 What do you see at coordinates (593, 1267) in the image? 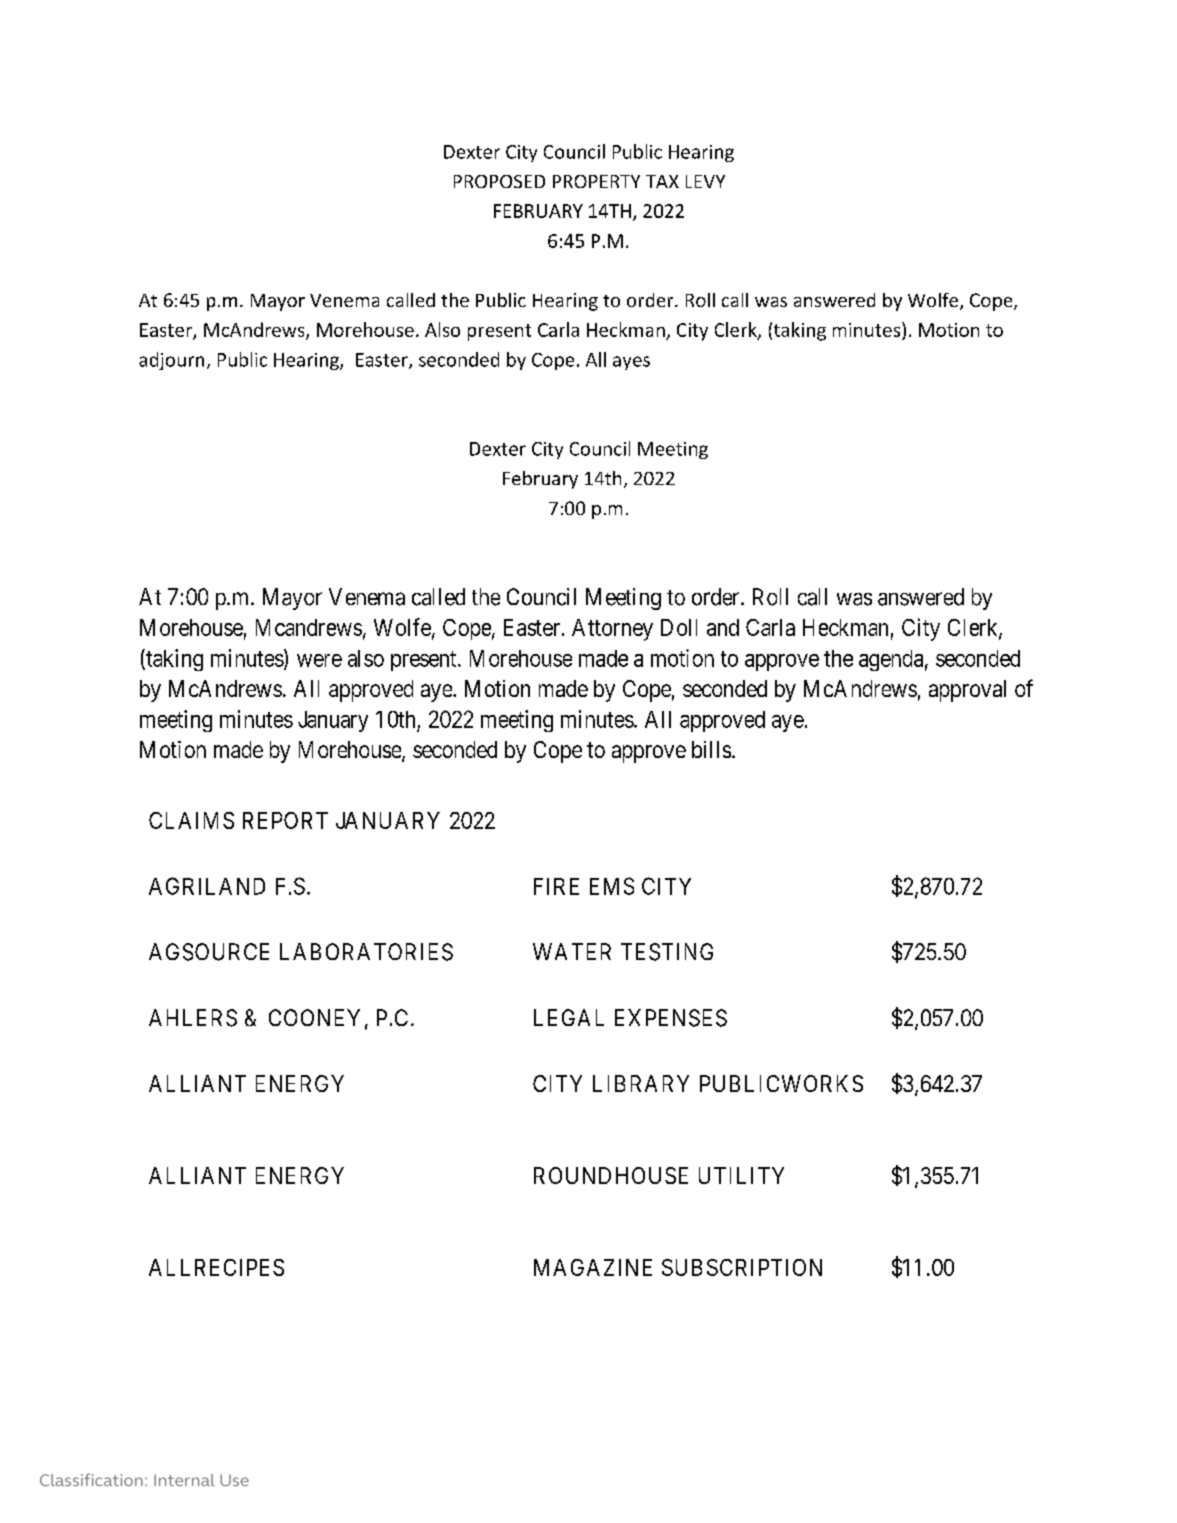
I see `MAGAZINE` at bounding box center [593, 1267].
